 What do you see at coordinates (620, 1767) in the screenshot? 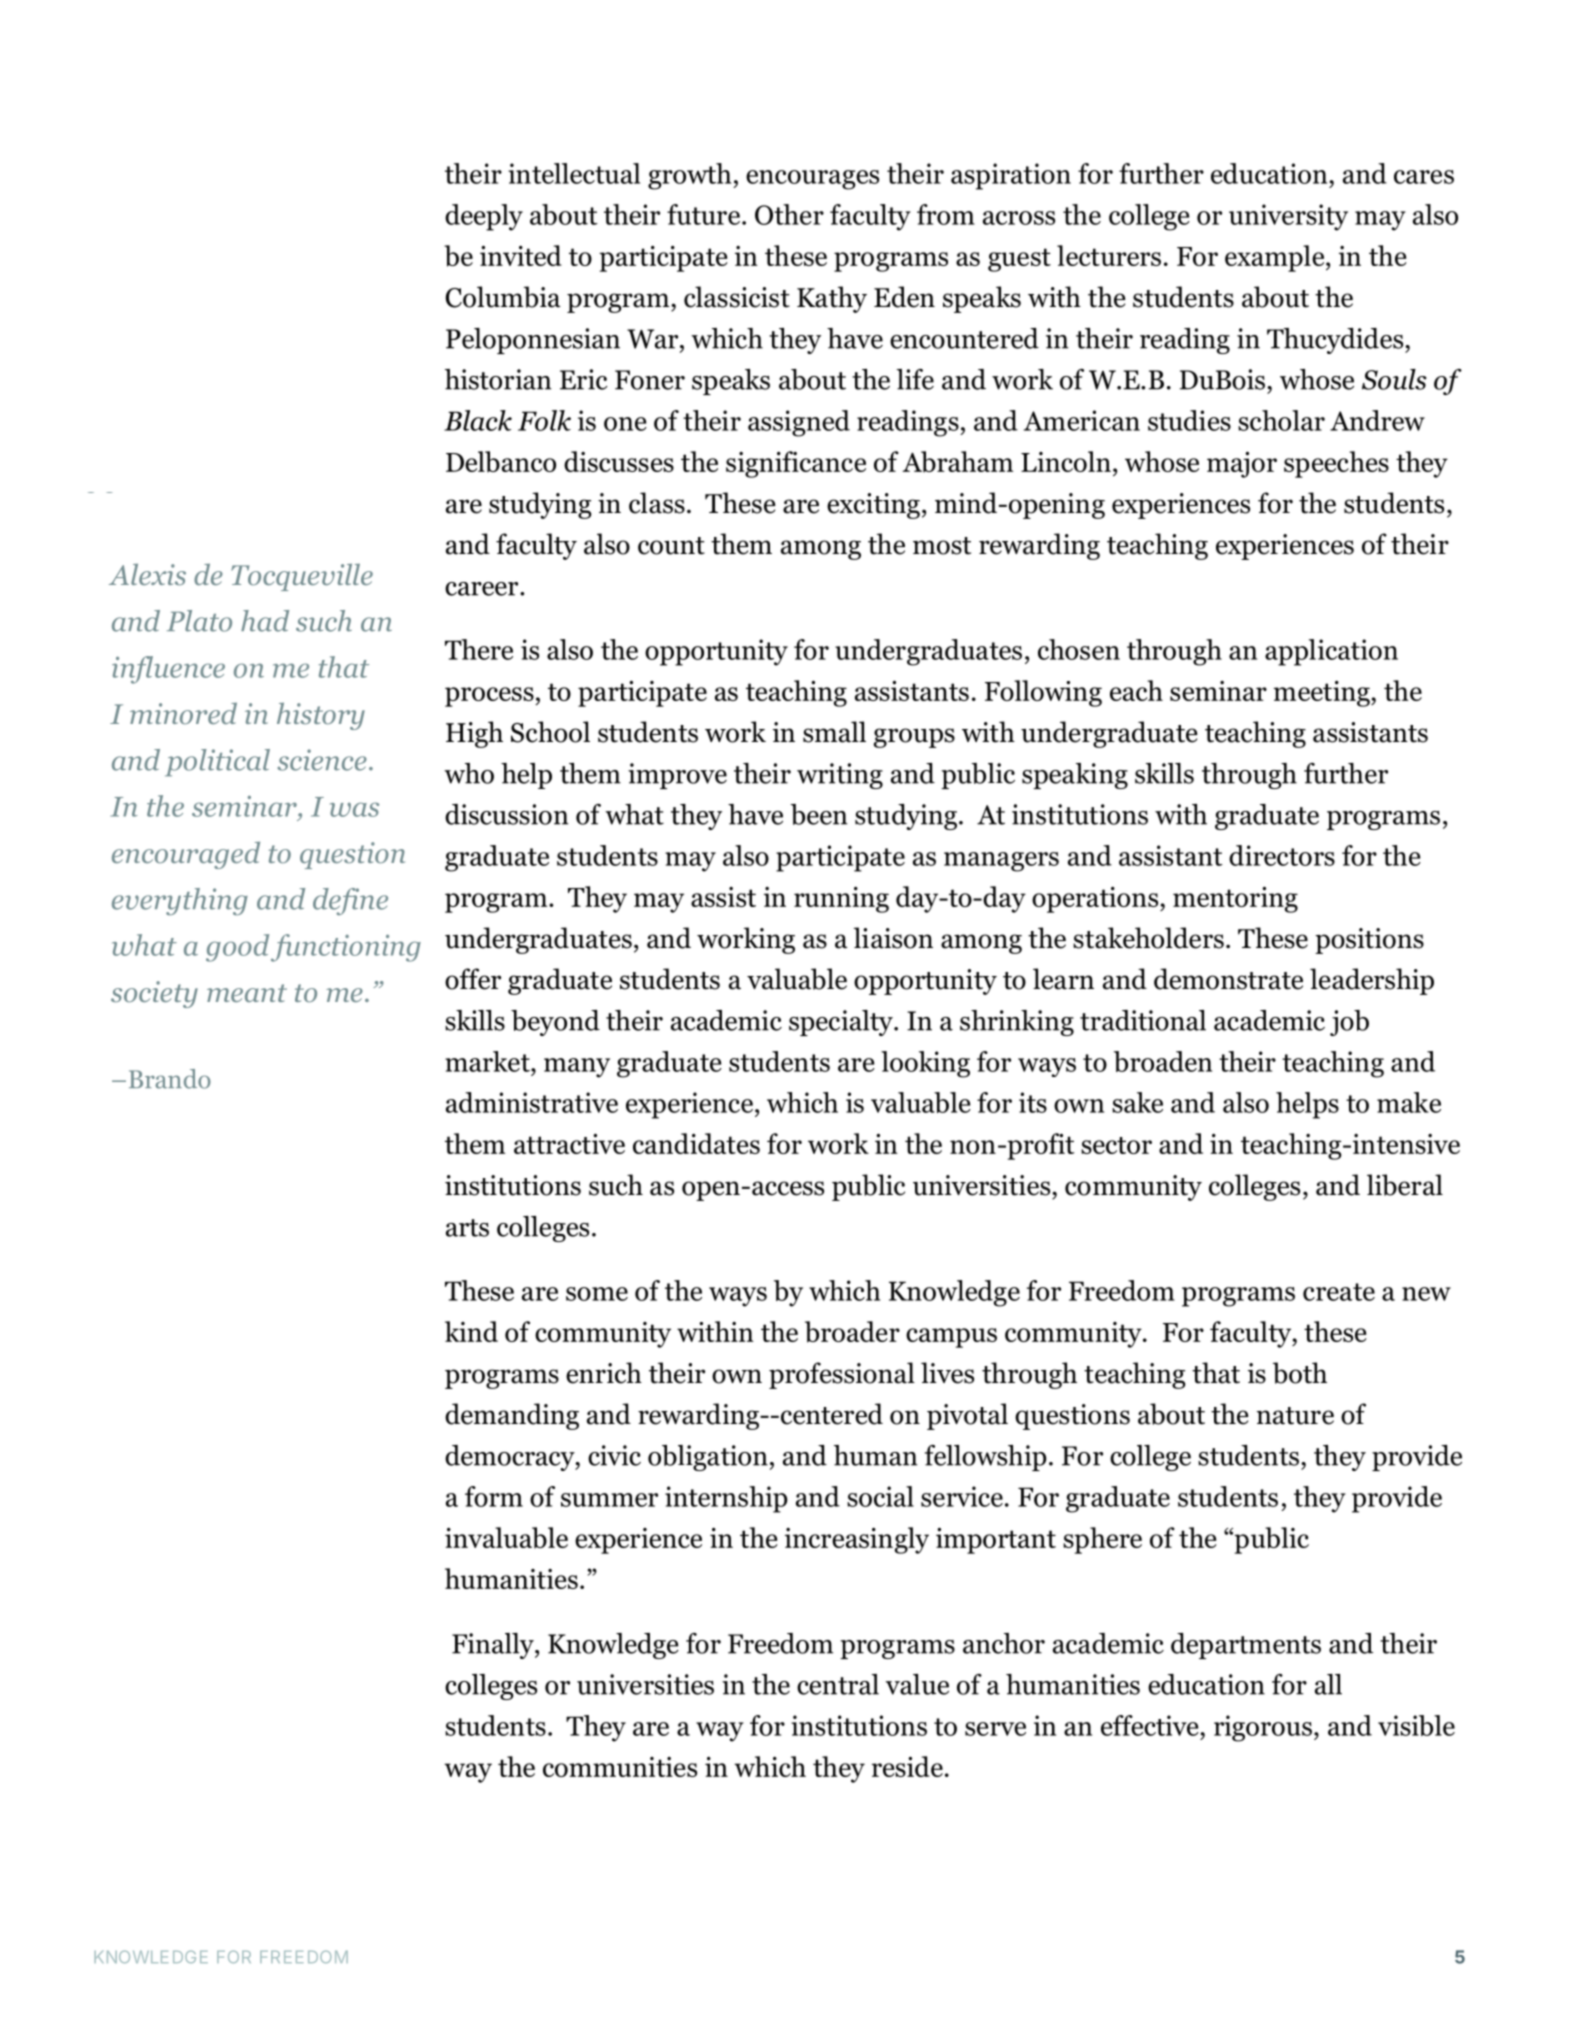
I see `communities` at bounding box center [620, 1767].
